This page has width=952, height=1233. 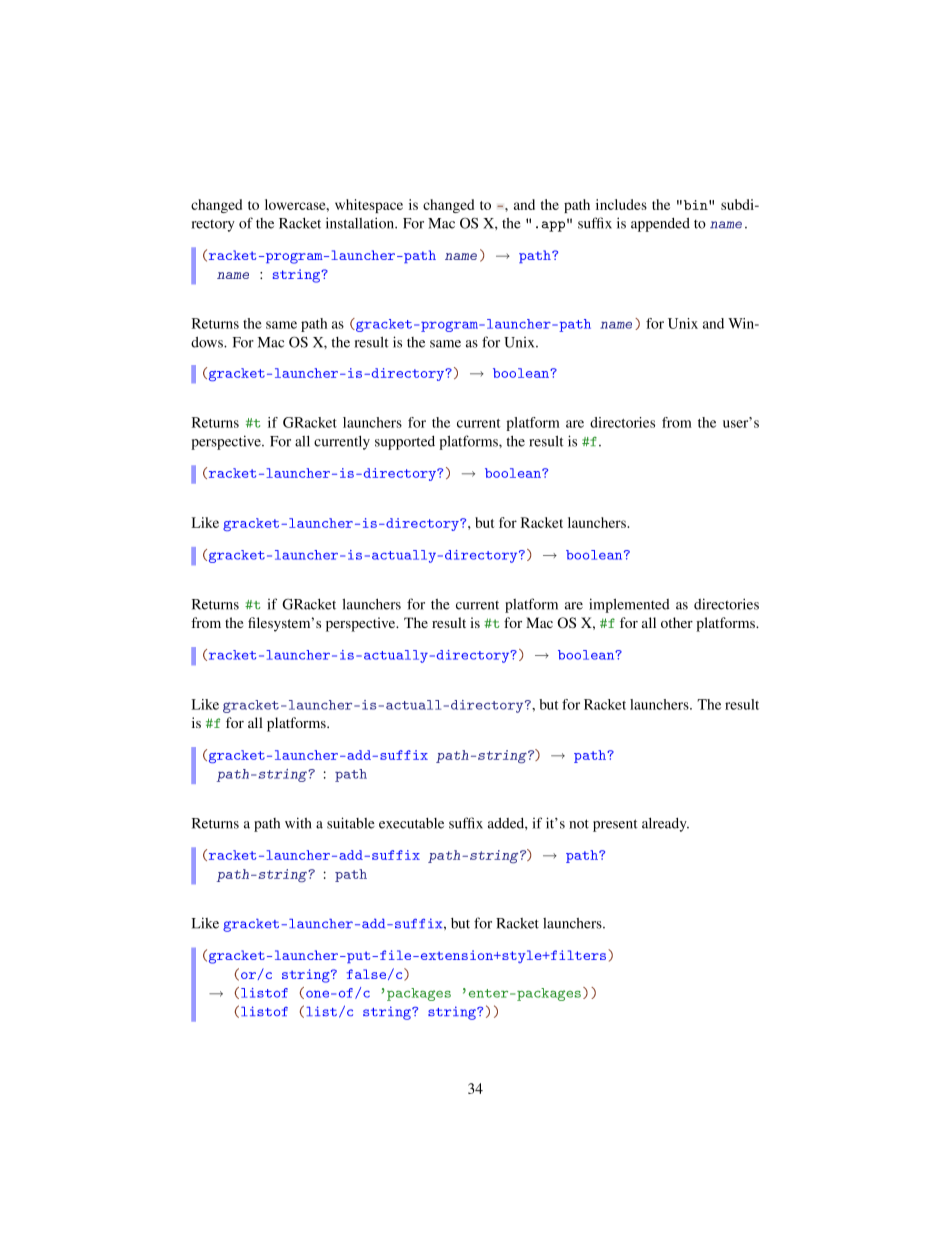 What do you see at coordinates (615, 825) in the page?
I see `present` at bounding box center [615, 825].
